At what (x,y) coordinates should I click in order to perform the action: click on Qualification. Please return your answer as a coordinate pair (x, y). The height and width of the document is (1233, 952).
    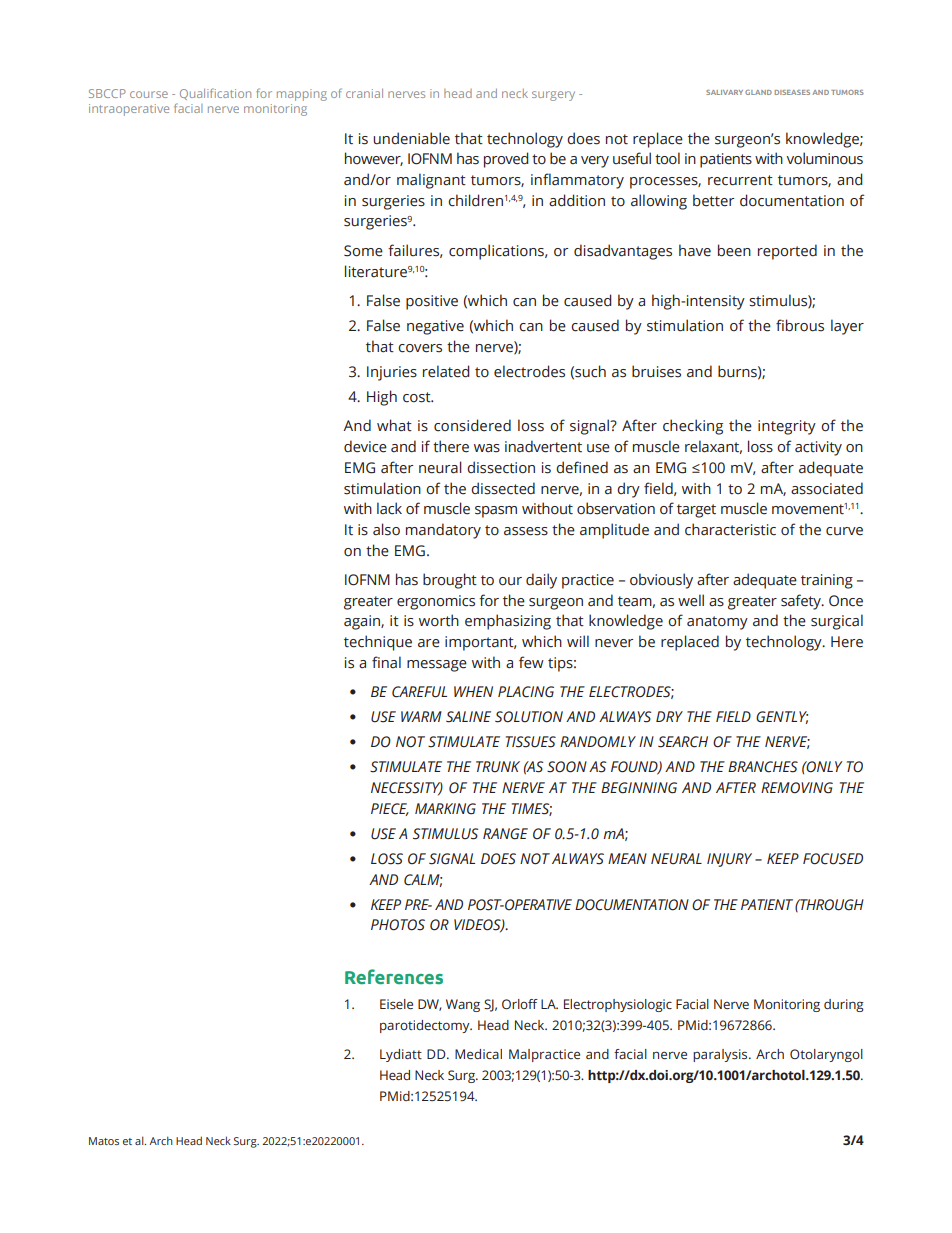
    Looking at the image, I should click on (215, 94).
